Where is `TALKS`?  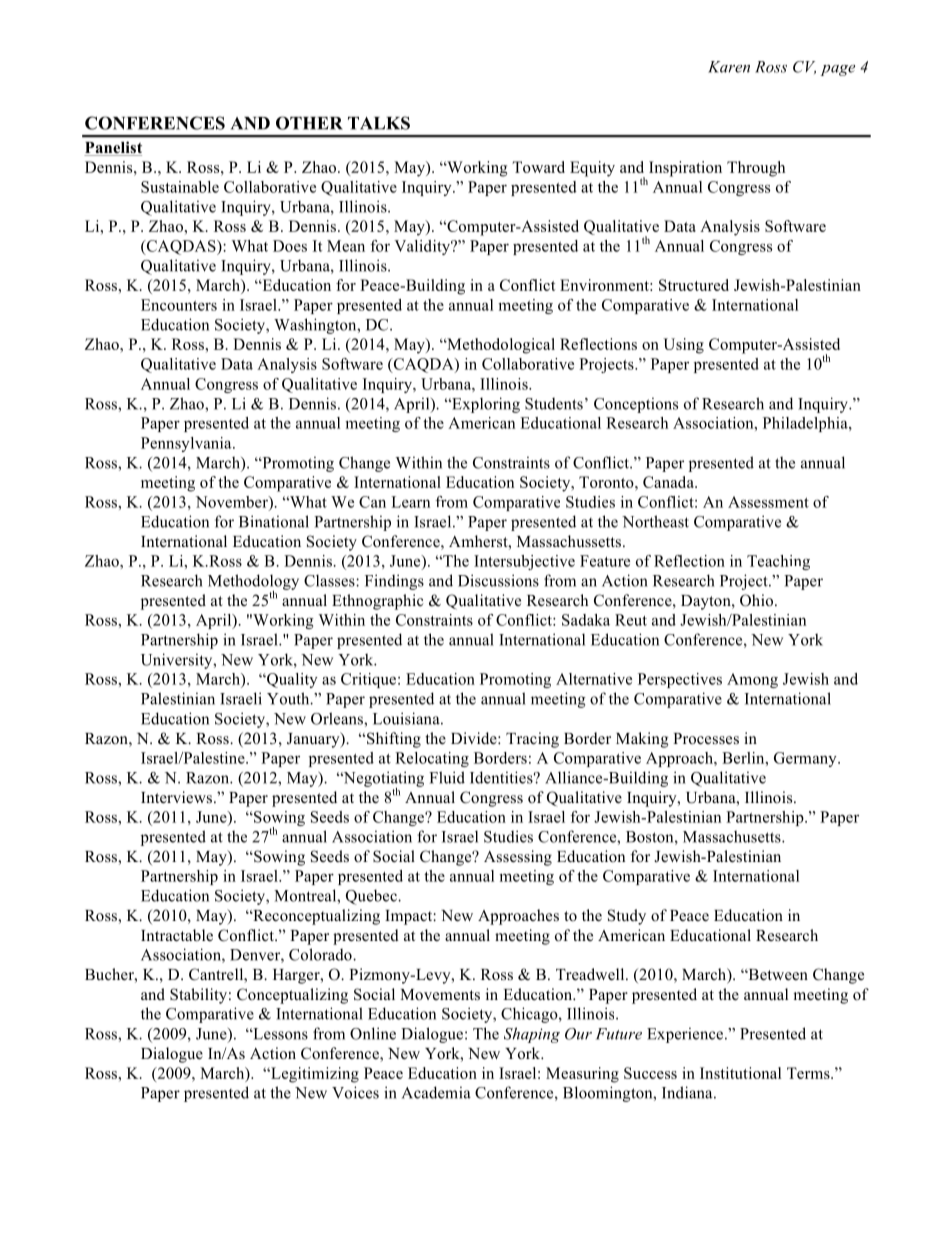 TALKS is located at coordinates (379, 123).
